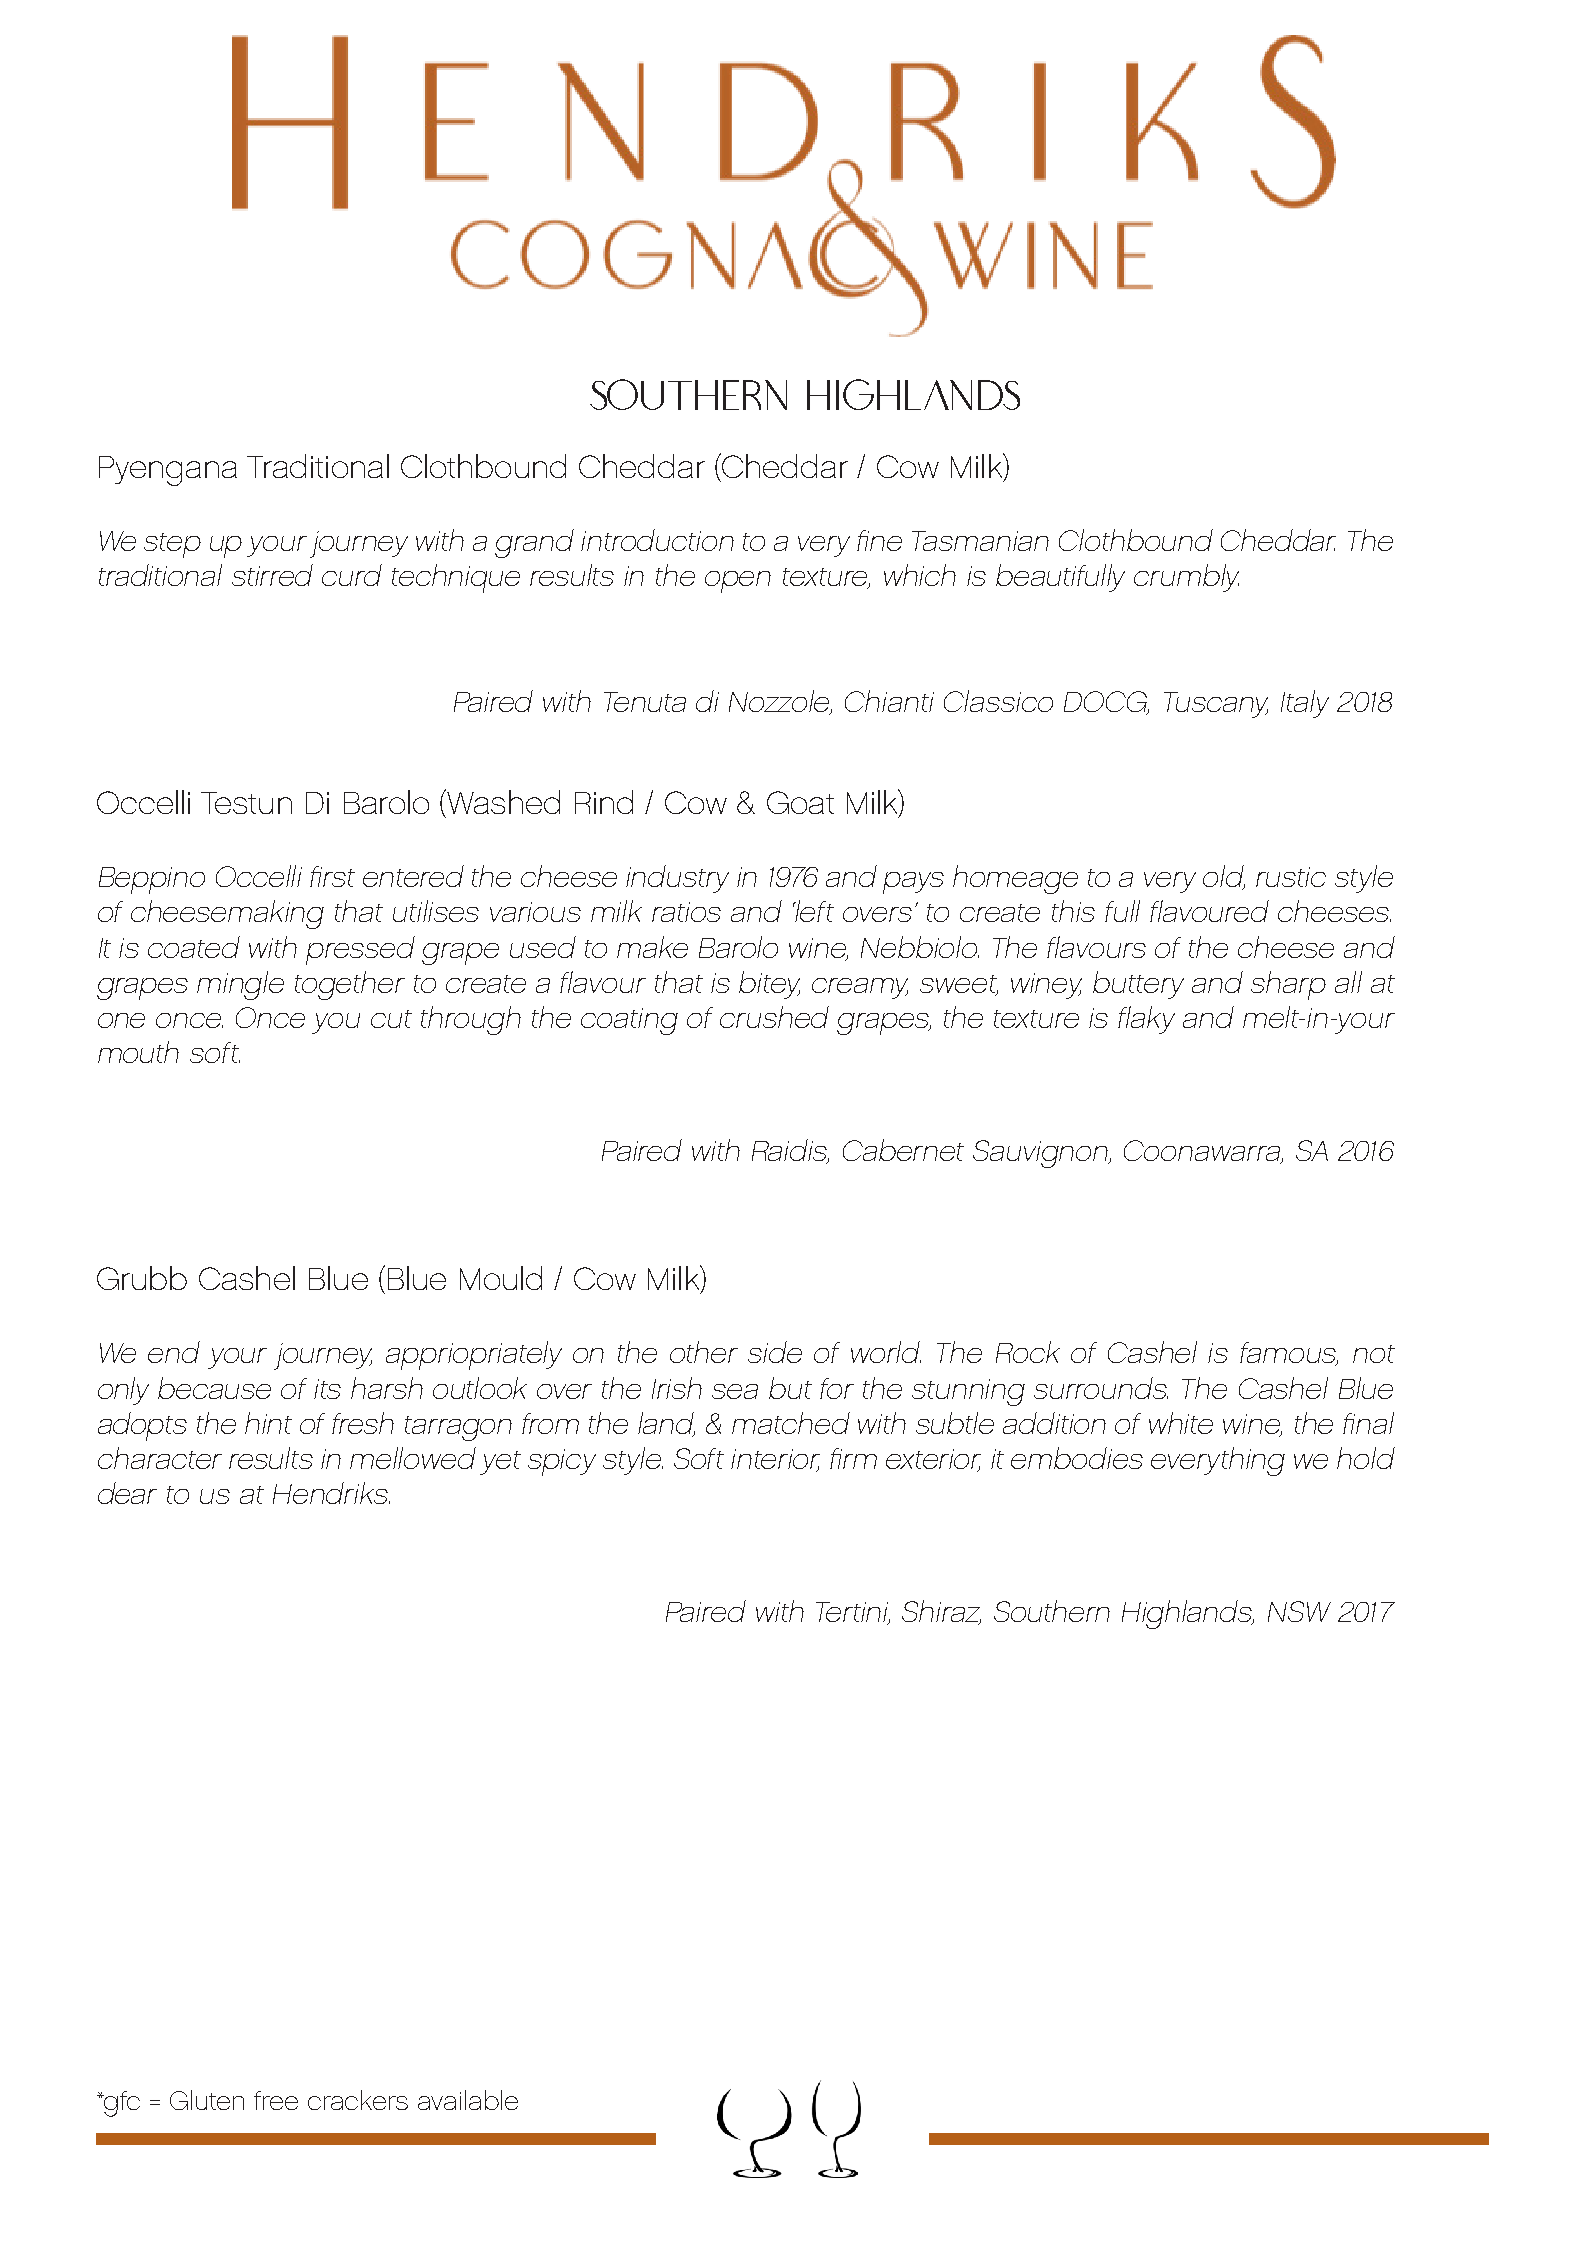  I want to click on Washed, so click(502, 801).
